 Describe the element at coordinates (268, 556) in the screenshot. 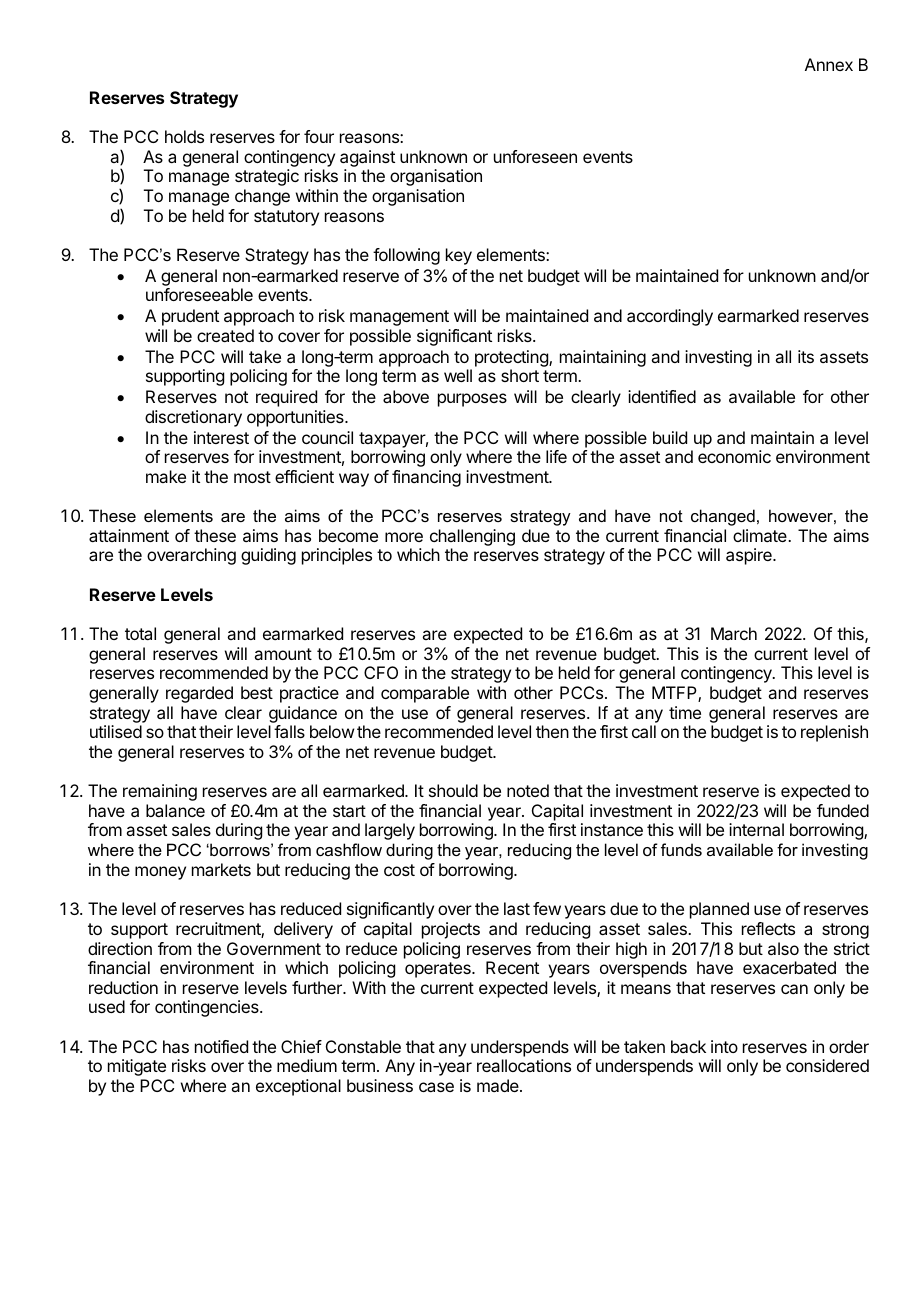

I see `guiding` at that location.
